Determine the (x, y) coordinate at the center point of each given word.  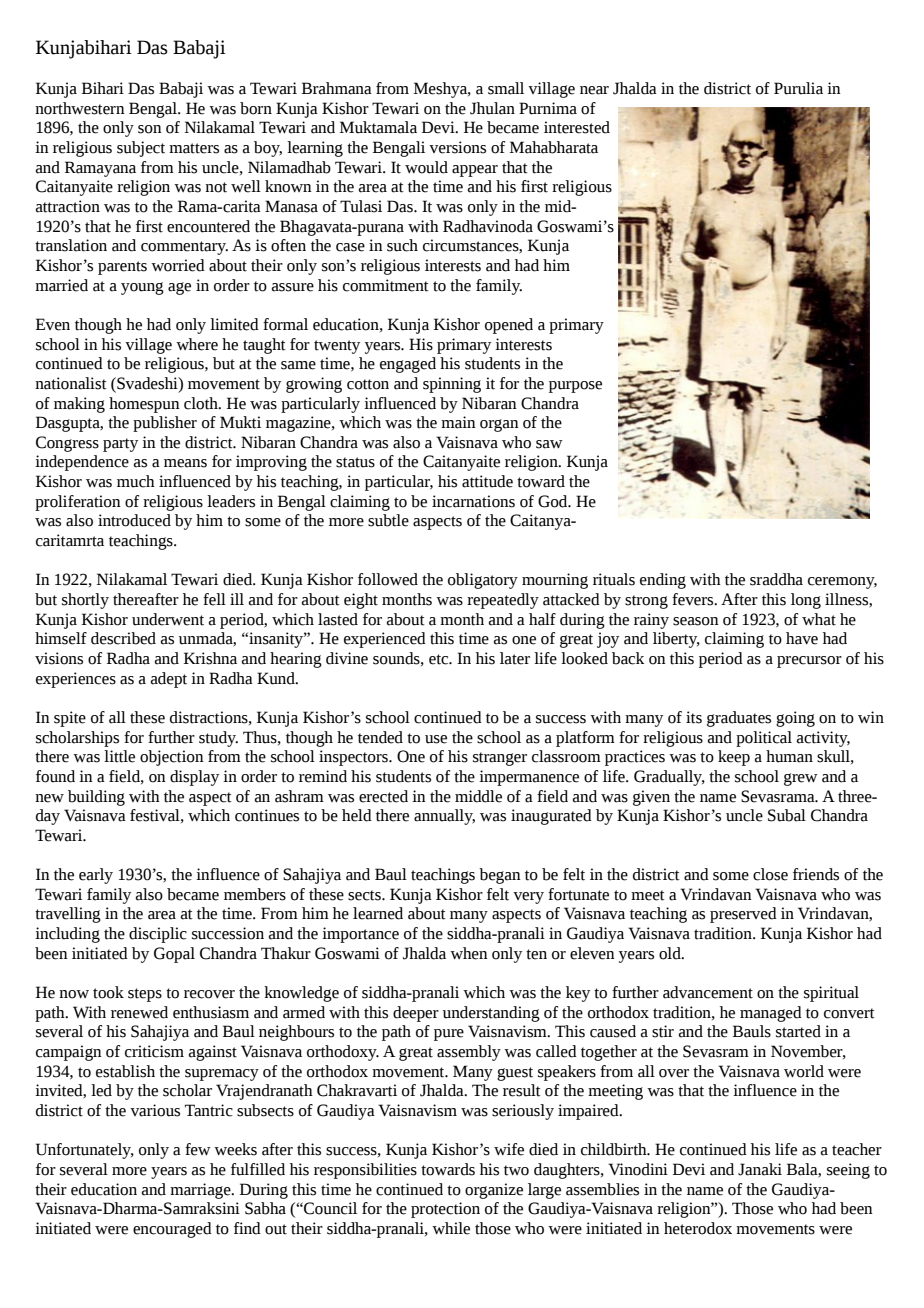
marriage (201, 1191)
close (770, 874)
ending (663, 581)
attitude (487, 481)
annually (444, 817)
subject (141, 149)
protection (445, 1210)
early (96, 876)
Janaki (760, 1169)
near (594, 90)
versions (457, 147)
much (136, 481)
